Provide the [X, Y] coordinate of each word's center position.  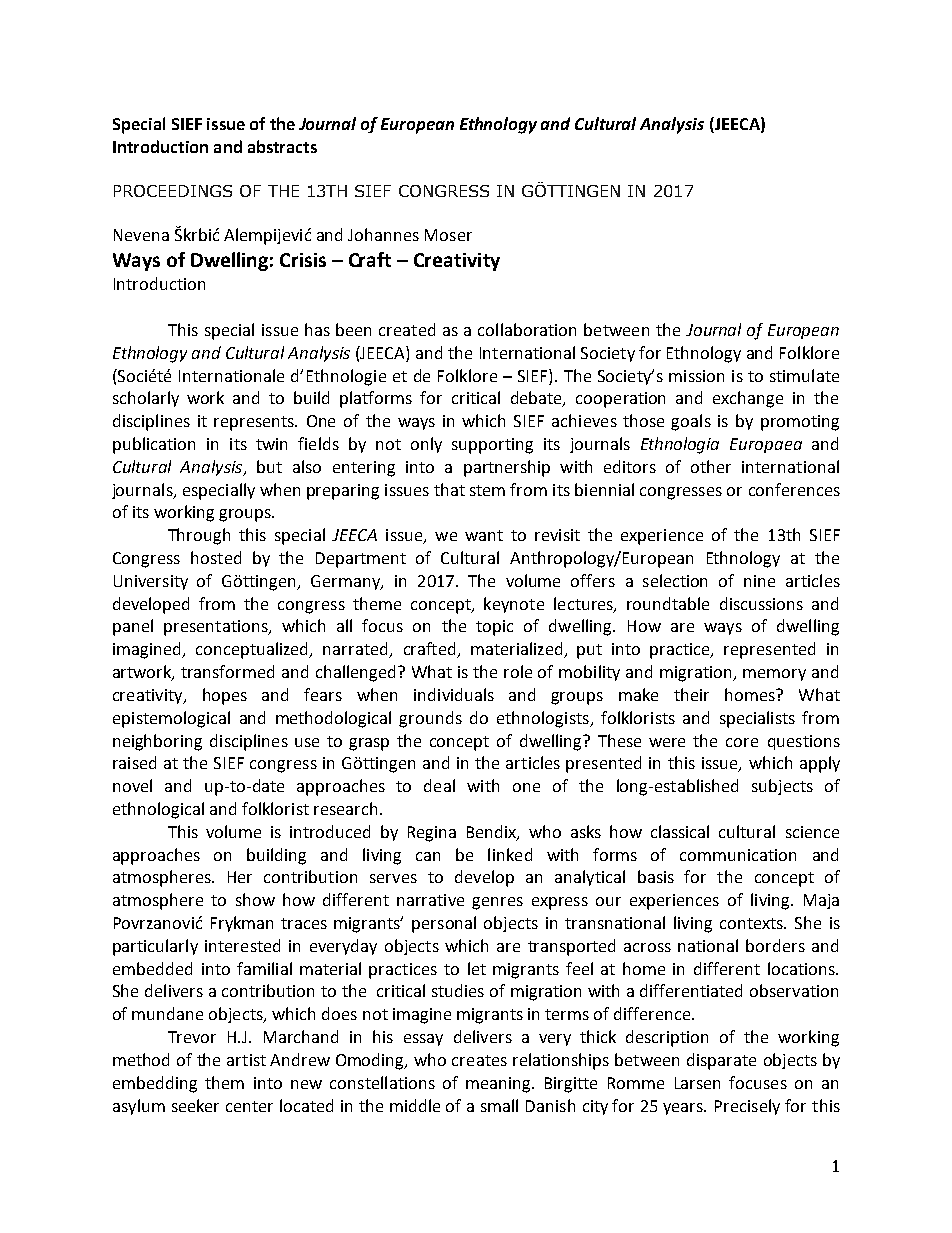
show [255, 899]
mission [696, 376]
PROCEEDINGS [173, 191]
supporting [492, 446]
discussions [761, 603]
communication [738, 855]
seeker [195, 1105]
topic [494, 628]
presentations [217, 628]
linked [510, 854]
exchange [748, 399]
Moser [448, 235]
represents [255, 423]
